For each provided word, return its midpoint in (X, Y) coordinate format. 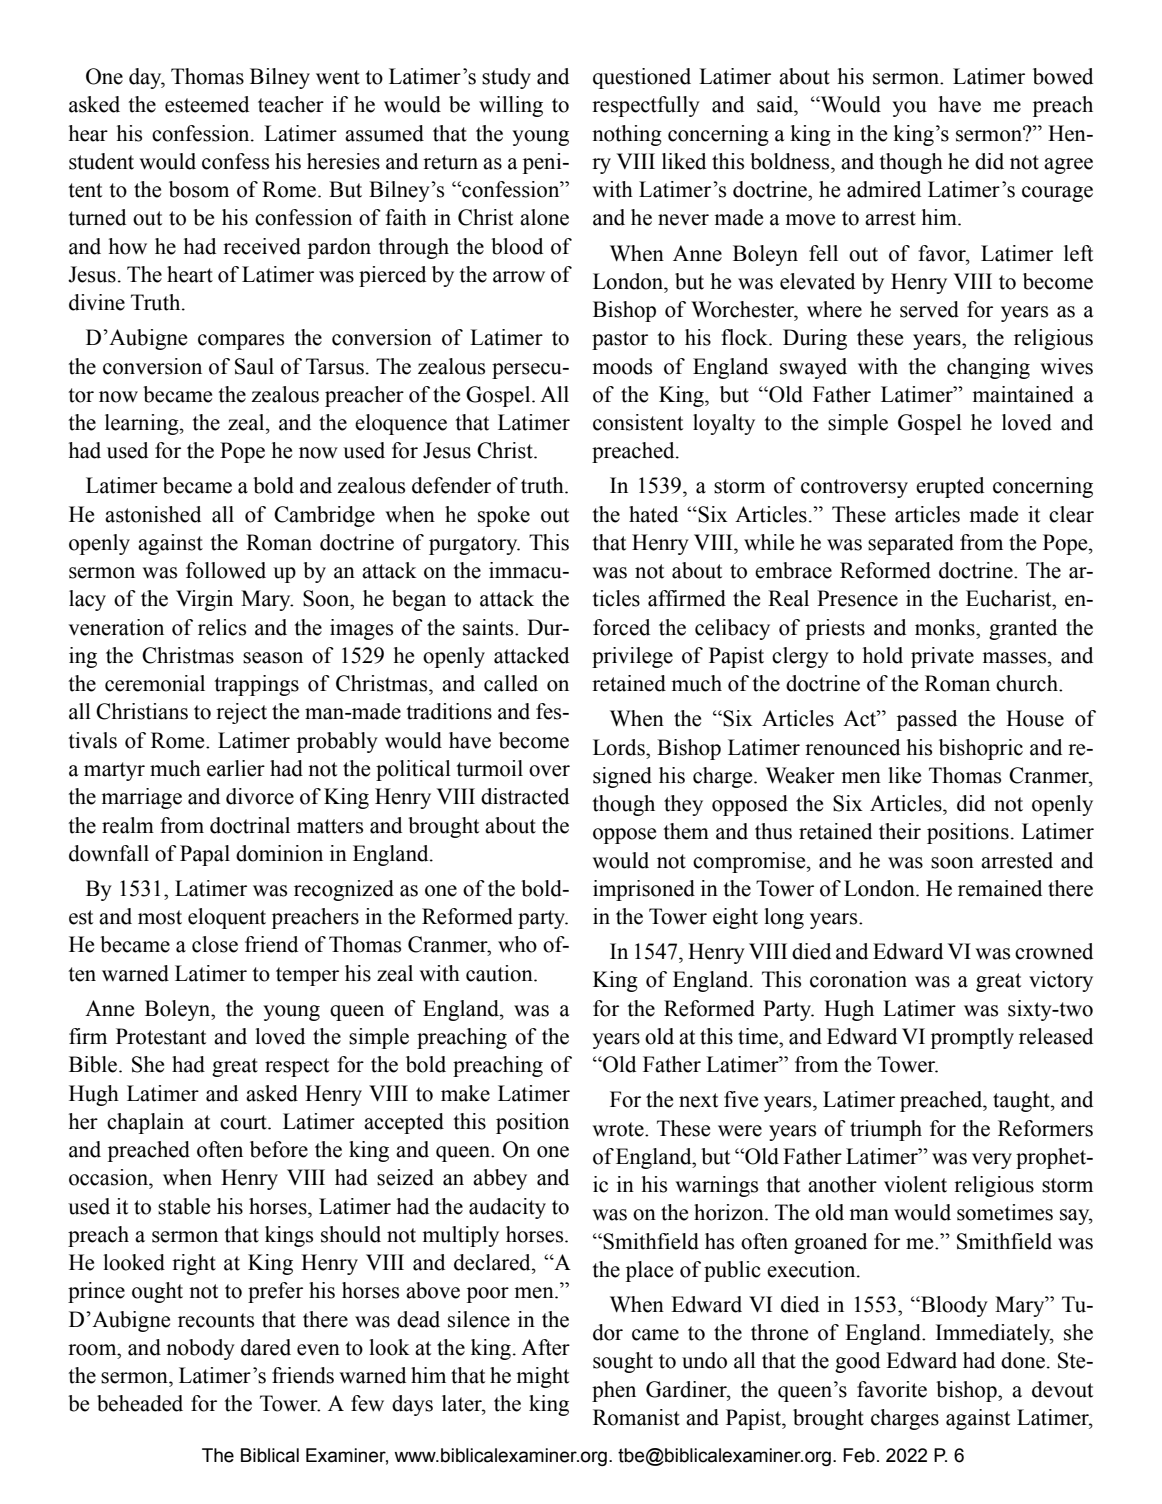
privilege (632, 657)
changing (988, 368)
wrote (619, 1129)
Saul (254, 366)
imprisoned (644, 890)
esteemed (207, 104)
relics (222, 627)
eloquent (227, 918)
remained (1000, 888)
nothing (627, 135)
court (244, 1122)
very (992, 1161)
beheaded (140, 1403)
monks (946, 627)
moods (622, 366)
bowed (1063, 76)
